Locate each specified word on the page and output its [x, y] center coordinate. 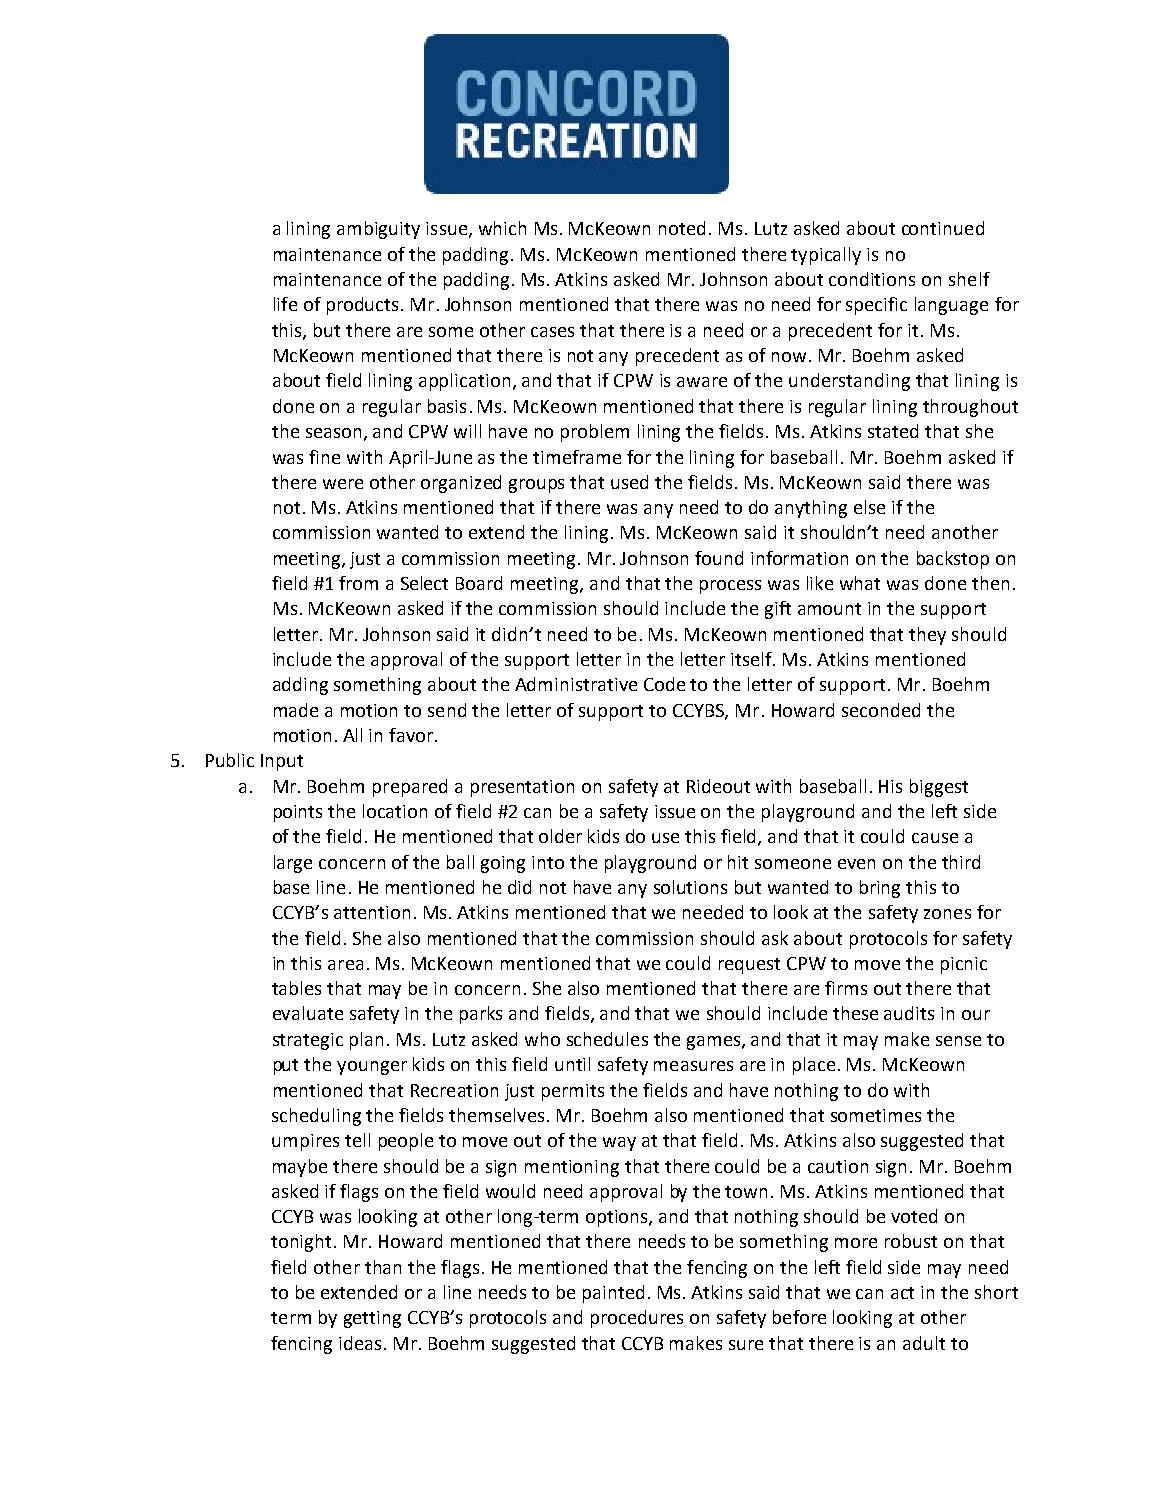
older [560, 836]
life [285, 304]
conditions [872, 279]
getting [372, 1319]
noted [682, 228]
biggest [939, 788]
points [298, 813]
